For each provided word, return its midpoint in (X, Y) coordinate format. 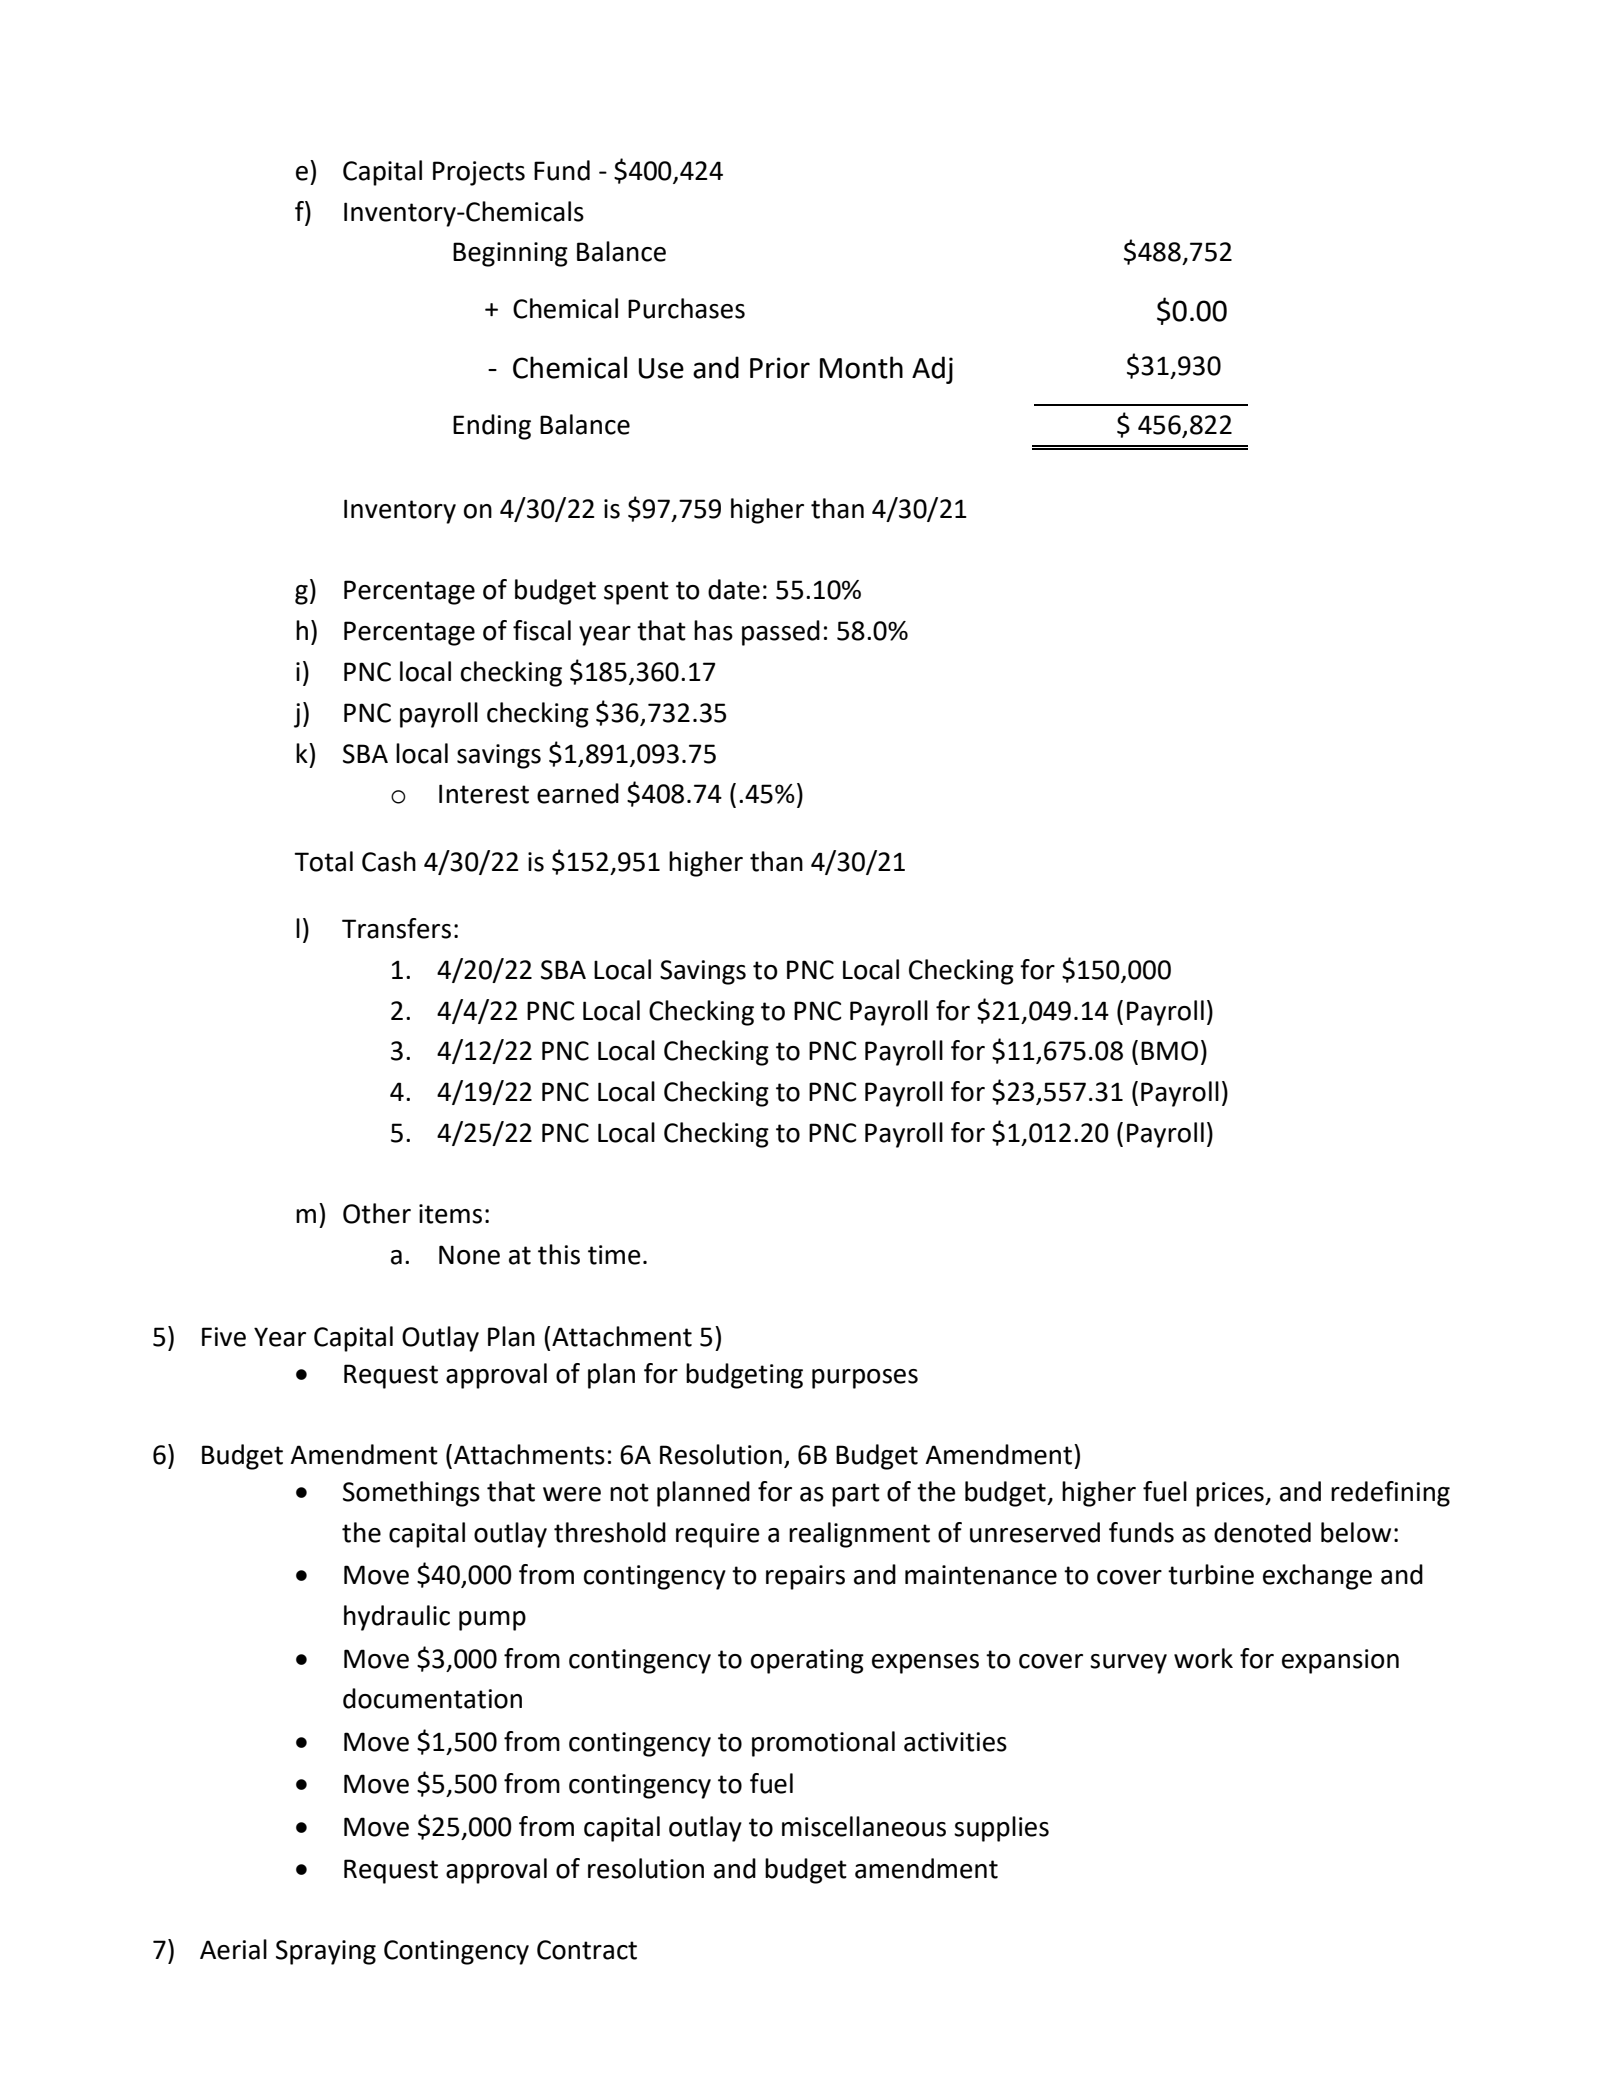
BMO (1169, 1051)
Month (861, 367)
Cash (389, 861)
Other (377, 1213)
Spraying (326, 1952)
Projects (479, 173)
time (614, 1255)
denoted (1262, 1532)
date (734, 589)
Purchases (686, 308)
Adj (932, 370)
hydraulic (397, 1618)
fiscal (542, 630)
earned (578, 793)
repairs (805, 1577)
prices (1231, 1494)
